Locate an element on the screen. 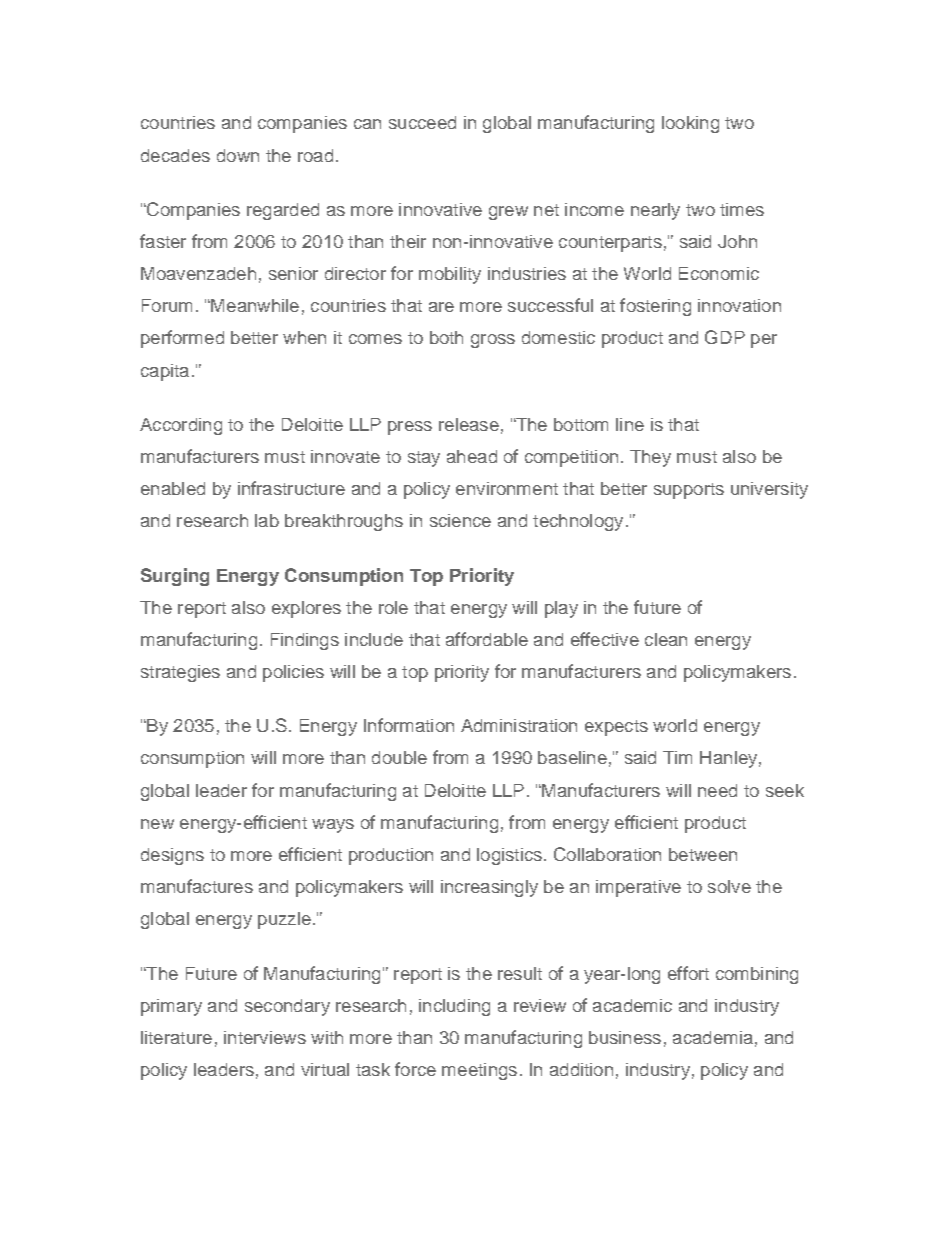  interviews is located at coordinates (265, 1037).
